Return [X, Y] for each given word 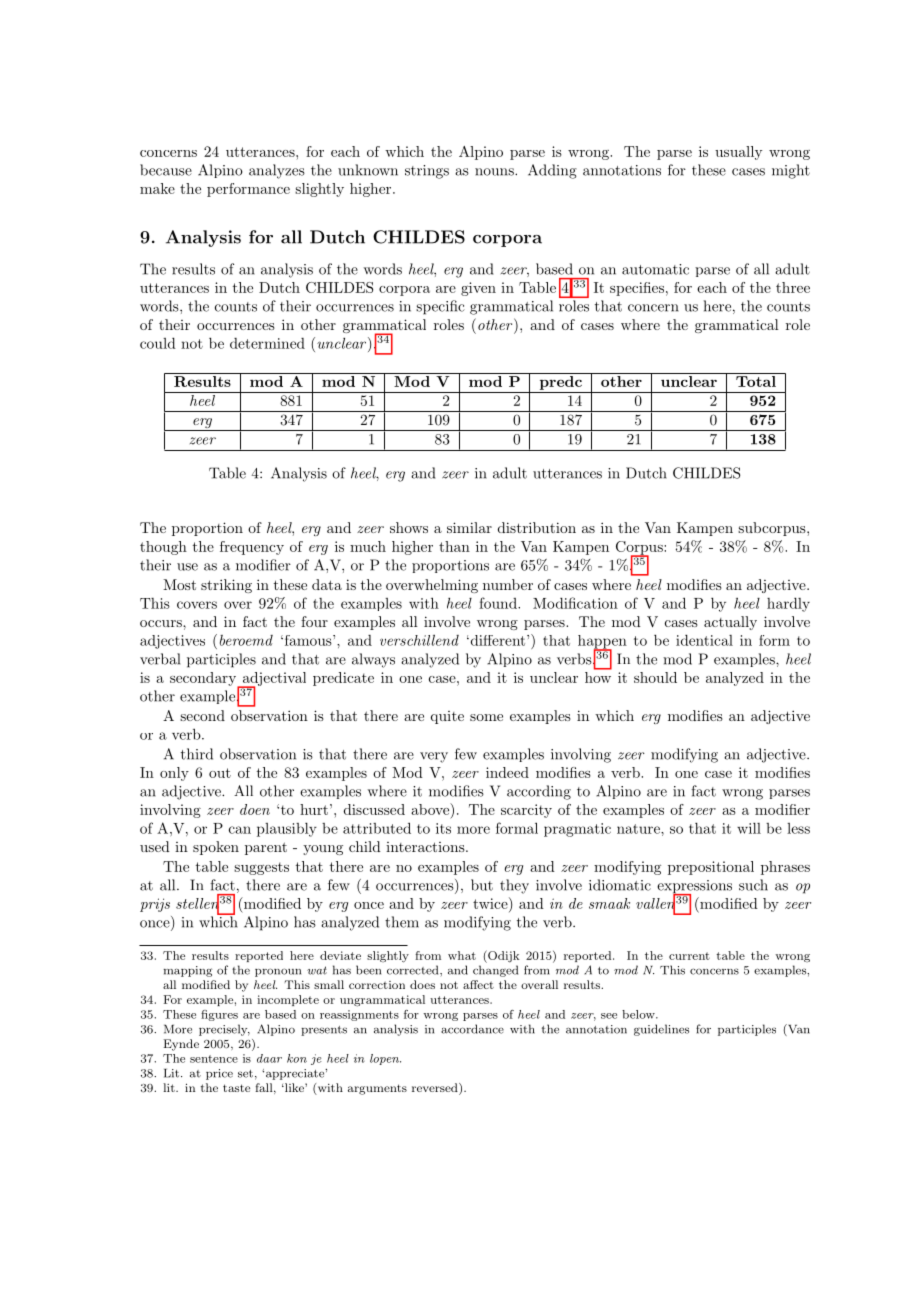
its [443, 828]
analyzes [277, 171]
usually [738, 153]
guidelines [661, 1030]
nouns [495, 172]
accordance [472, 1029]
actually [730, 623]
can [240, 830]
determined [267, 343]
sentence [214, 1059]
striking [226, 586]
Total [756, 380]
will [749, 828]
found [499, 603]
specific [440, 307]
